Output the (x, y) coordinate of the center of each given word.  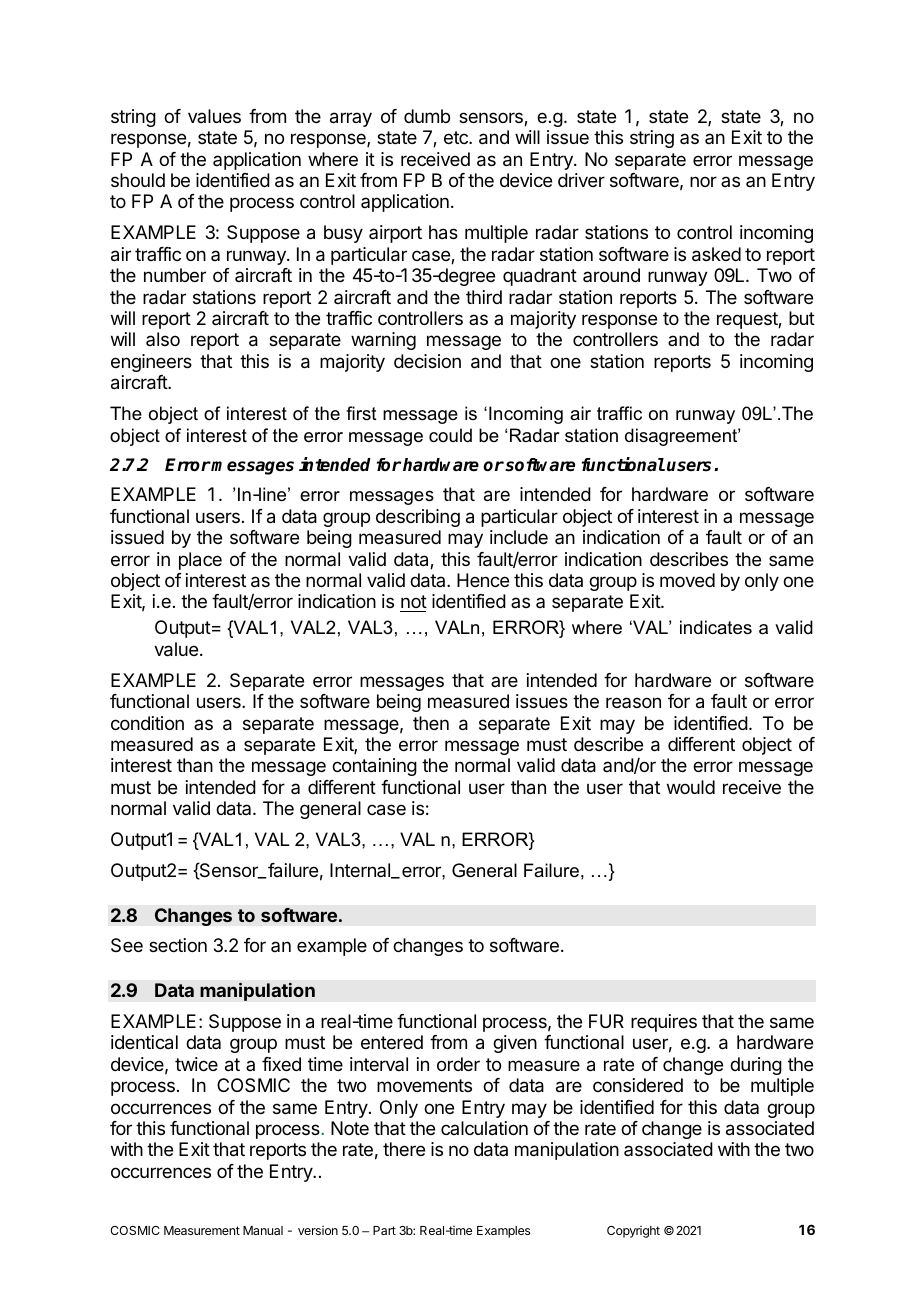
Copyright (633, 1232)
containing (374, 767)
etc (457, 137)
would (691, 787)
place (200, 561)
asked (716, 254)
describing (418, 518)
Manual (263, 1230)
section (178, 945)
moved (687, 580)
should (138, 180)
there (404, 1149)
